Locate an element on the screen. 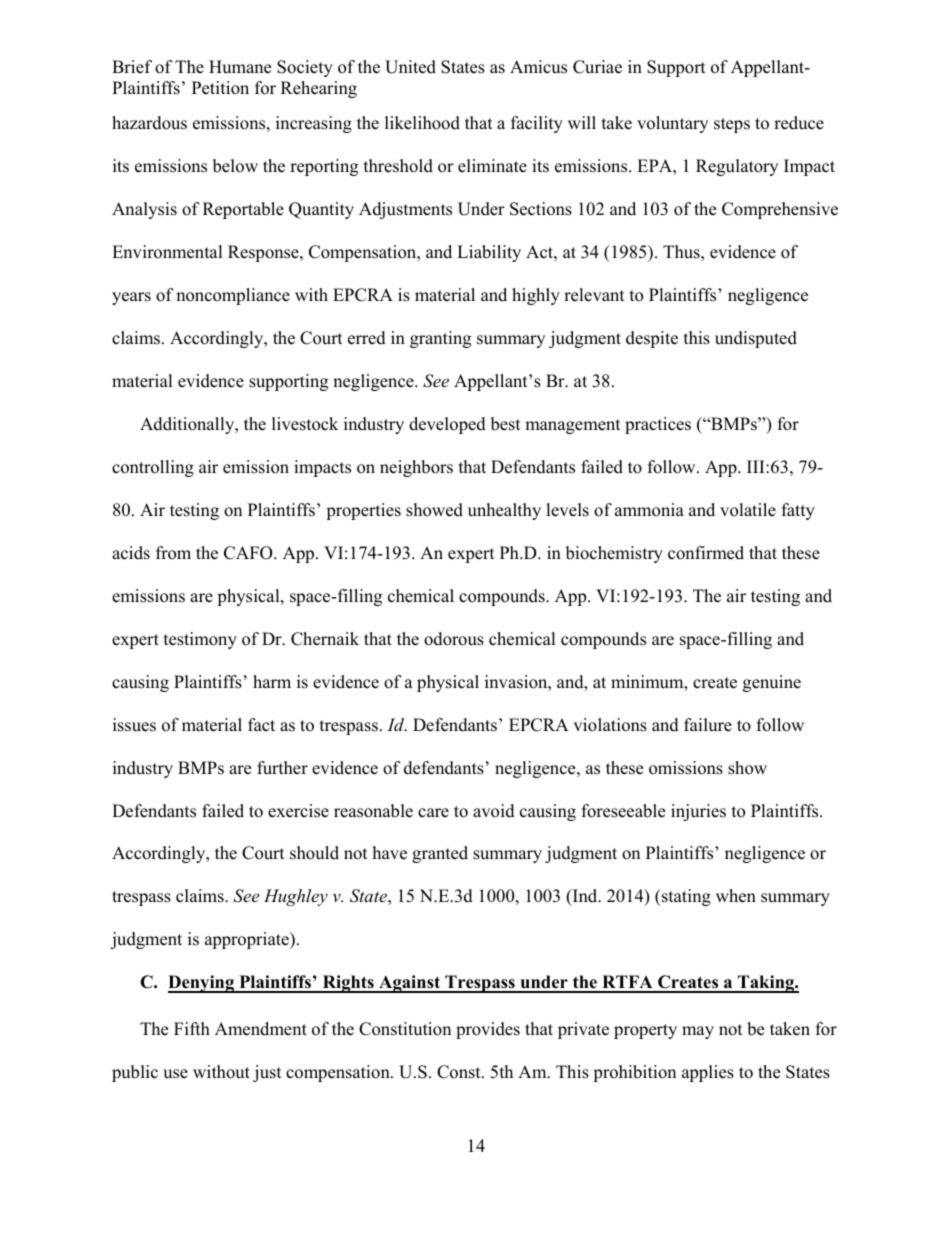  steps is located at coordinates (732, 125).
